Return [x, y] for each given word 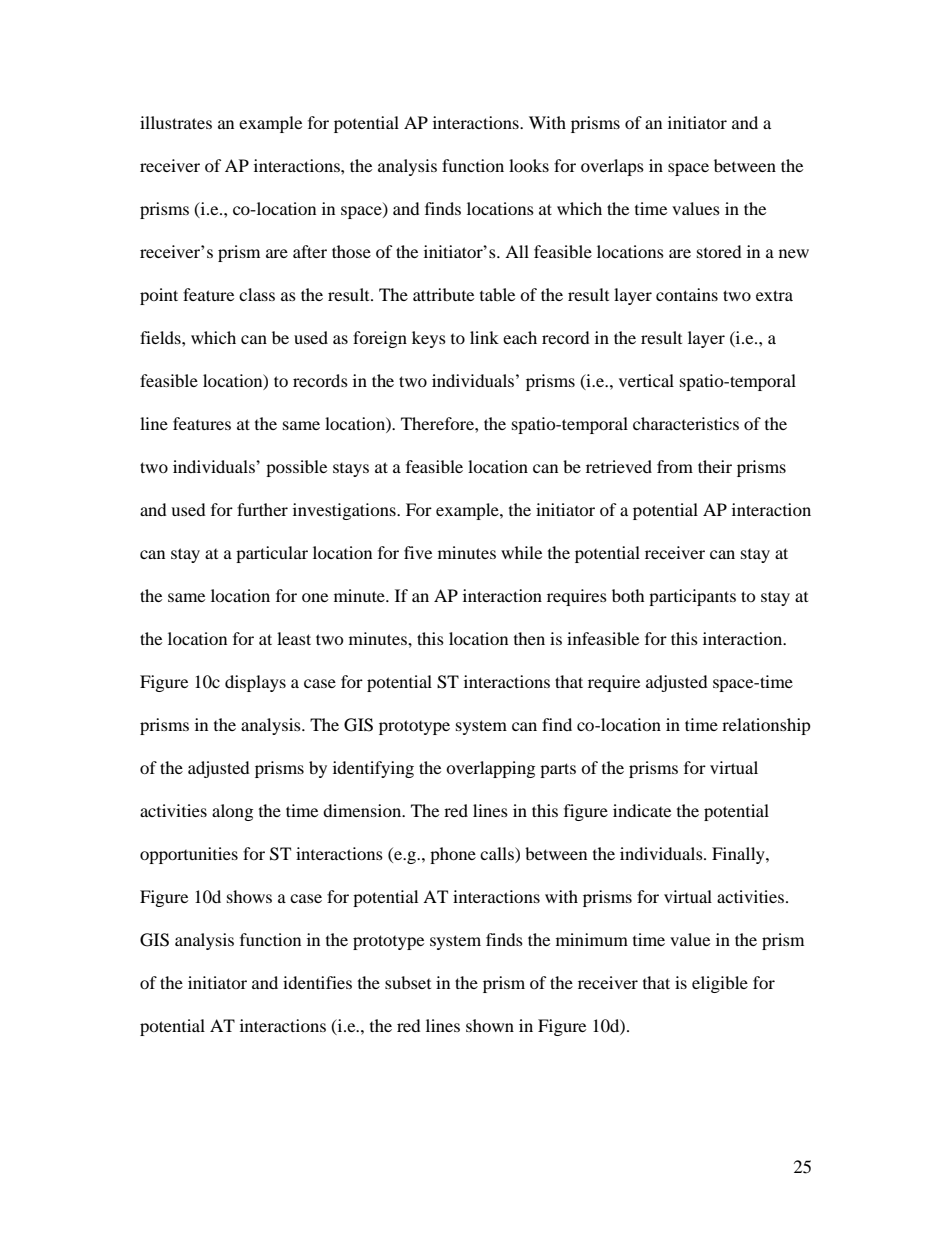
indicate [642, 810]
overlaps [612, 167]
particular [272, 554]
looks [529, 165]
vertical [646, 380]
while [521, 552]
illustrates [176, 122]
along [232, 812]
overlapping [490, 769]
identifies [317, 982]
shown [490, 1025]
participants [692, 597]
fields [161, 337]
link [484, 337]
